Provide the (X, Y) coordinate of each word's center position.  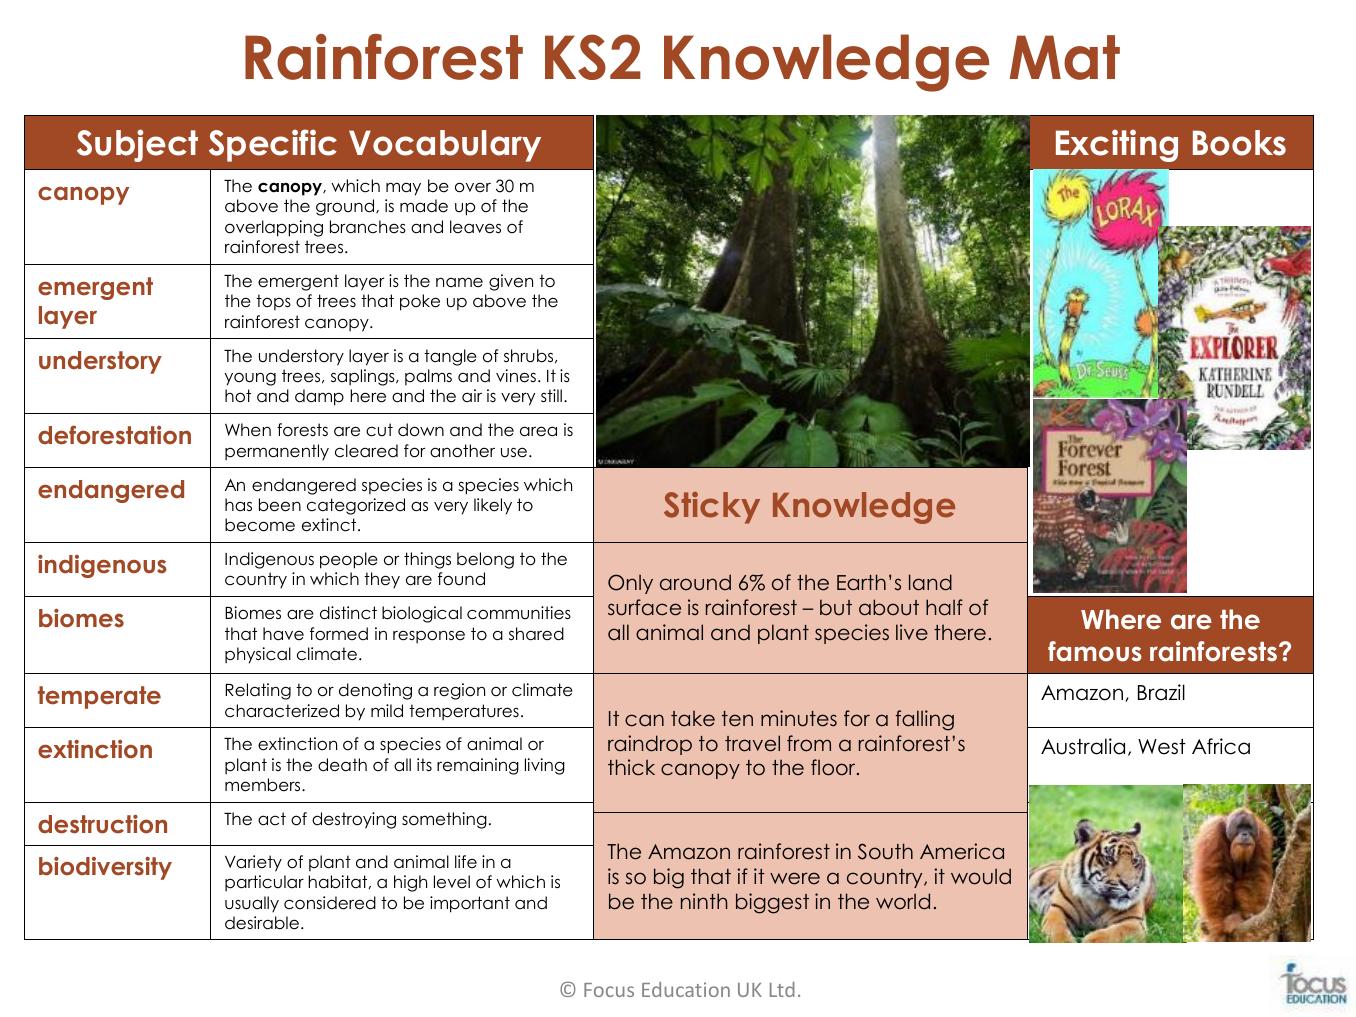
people (349, 560)
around (695, 582)
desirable (262, 923)
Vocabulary (445, 146)
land (930, 582)
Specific (273, 145)
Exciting (1117, 145)
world (903, 901)
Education (686, 989)
